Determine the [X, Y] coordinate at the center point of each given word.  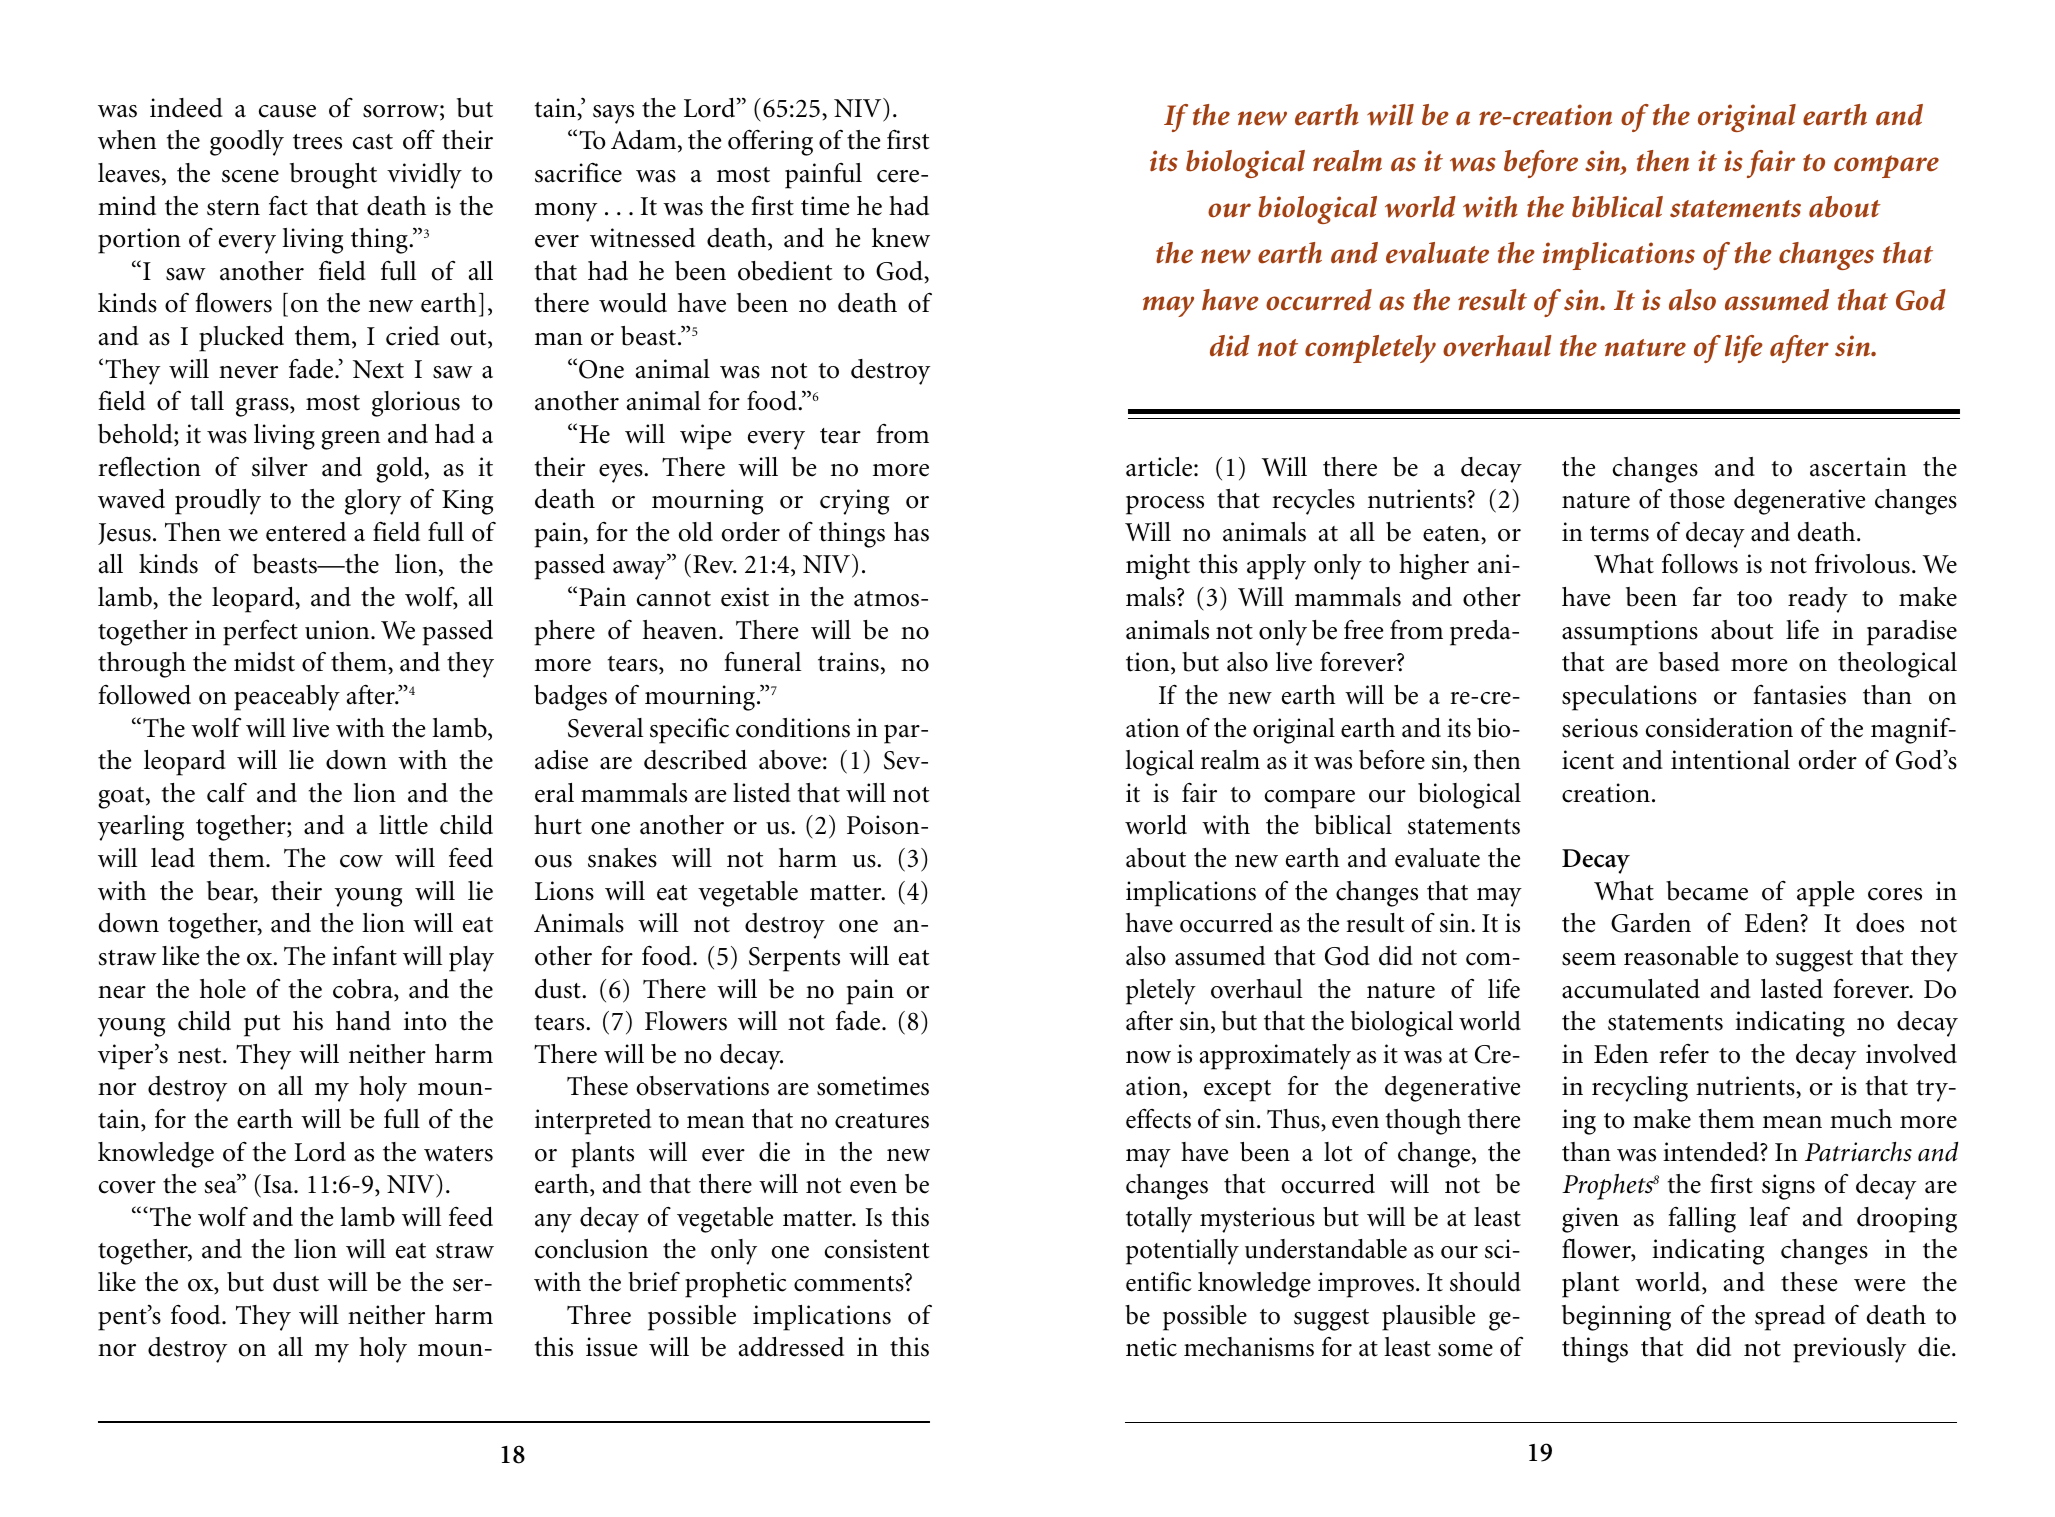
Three [599, 1315]
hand [363, 1021]
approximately [1275, 1057]
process [1165, 505]
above [790, 760]
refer [1684, 1054]
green [350, 440]
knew [901, 238]
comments [850, 1283]
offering [770, 142]
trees [317, 142]
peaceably [287, 698]
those [1697, 499]
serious [1600, 728]
